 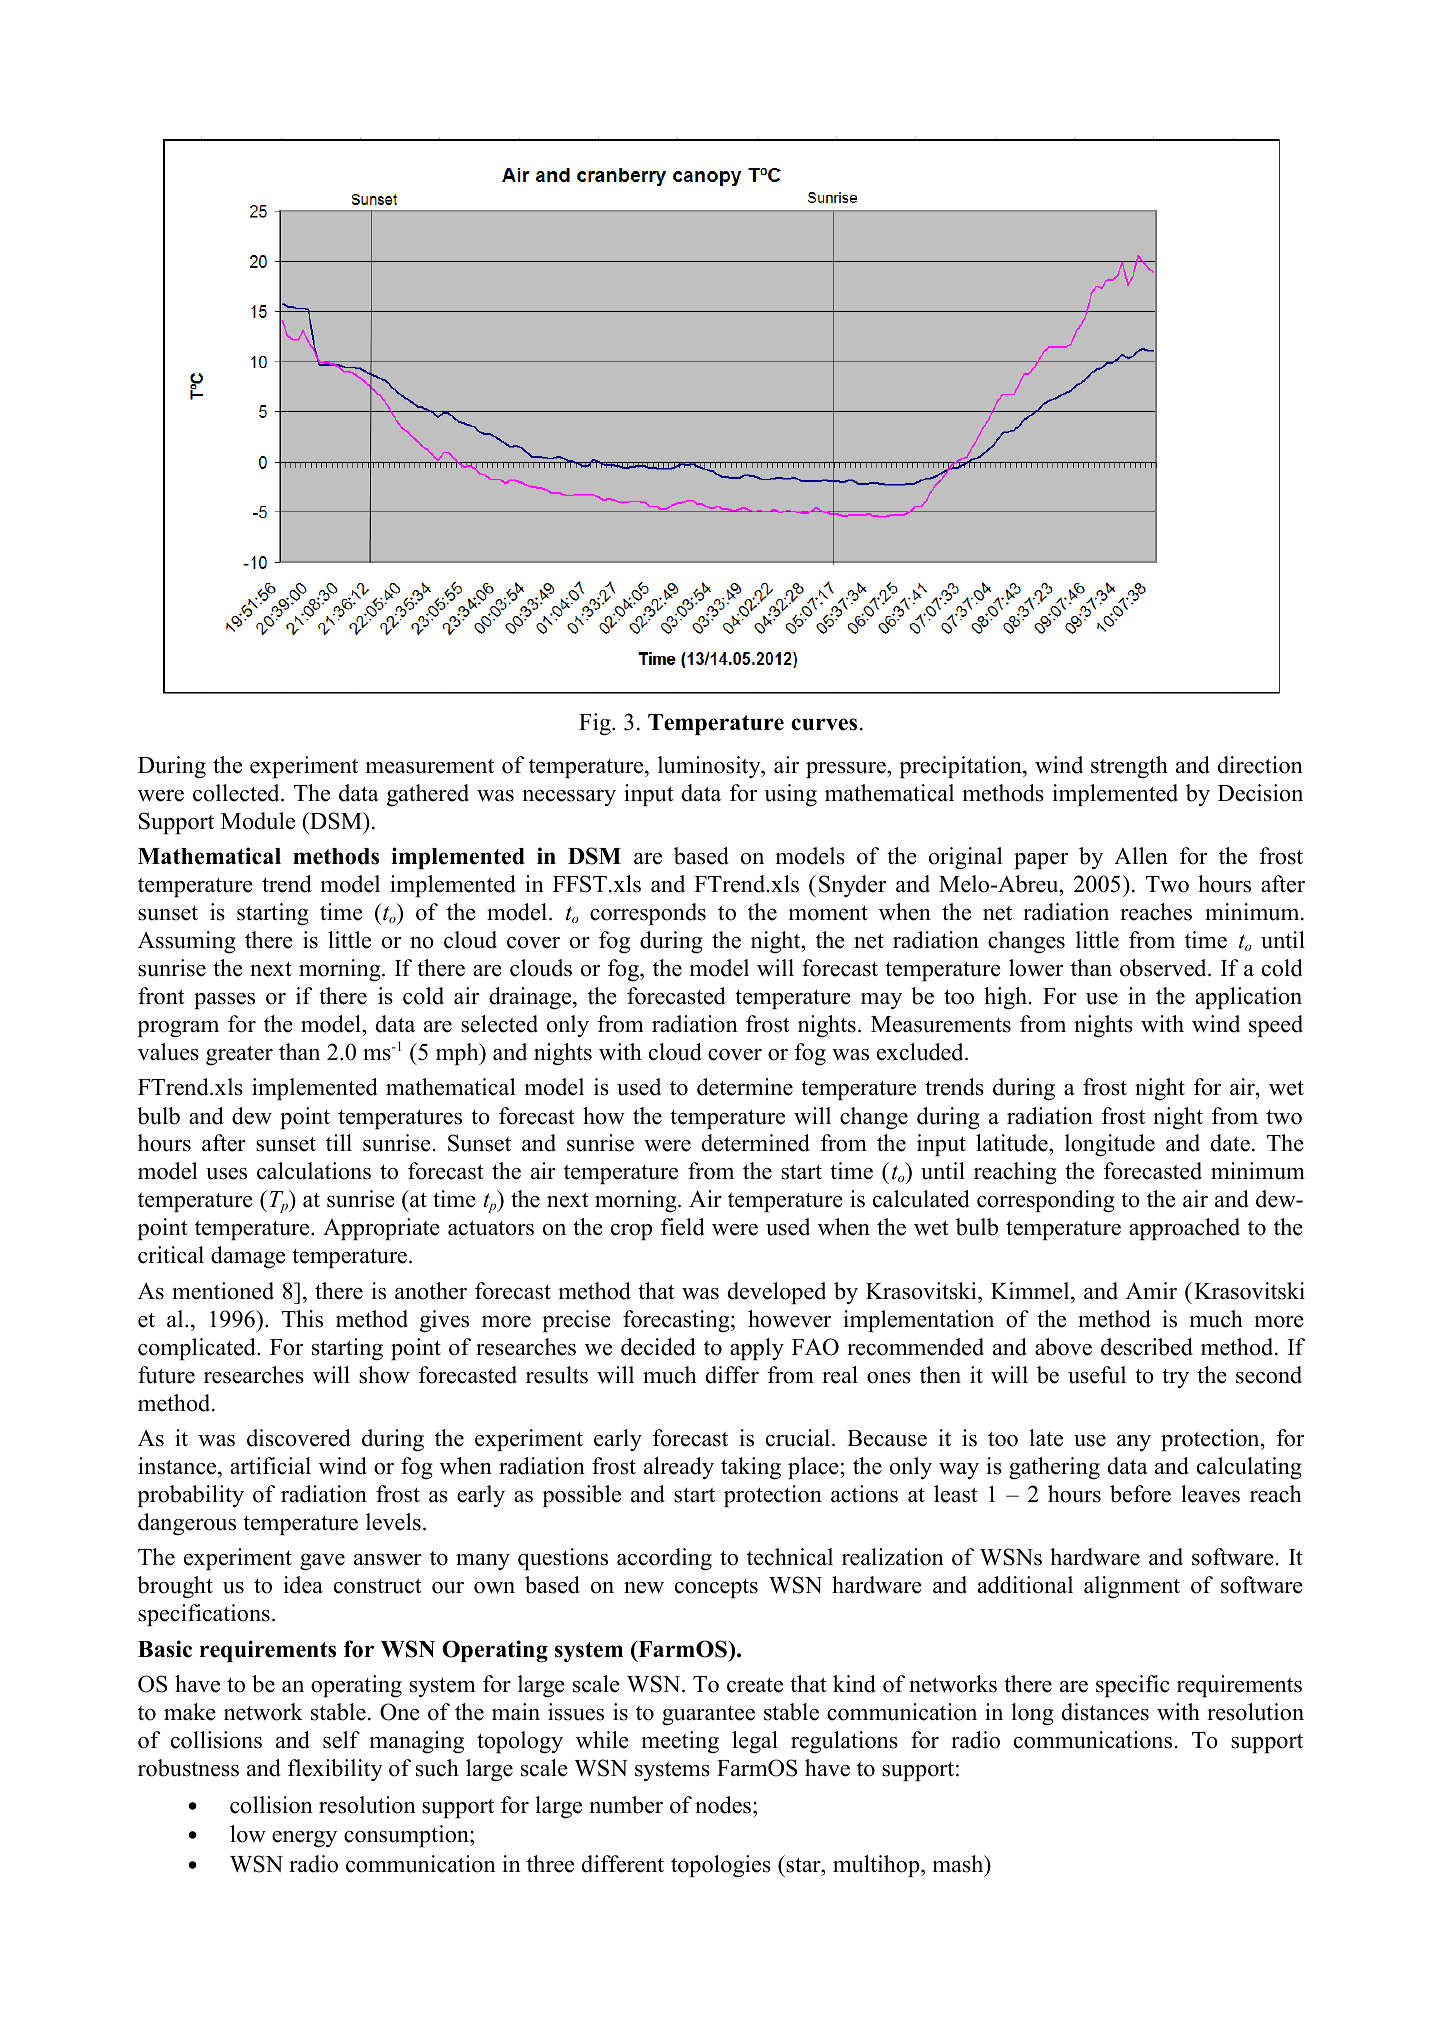 I want to click on before, so click(x=1140, y=1494).
